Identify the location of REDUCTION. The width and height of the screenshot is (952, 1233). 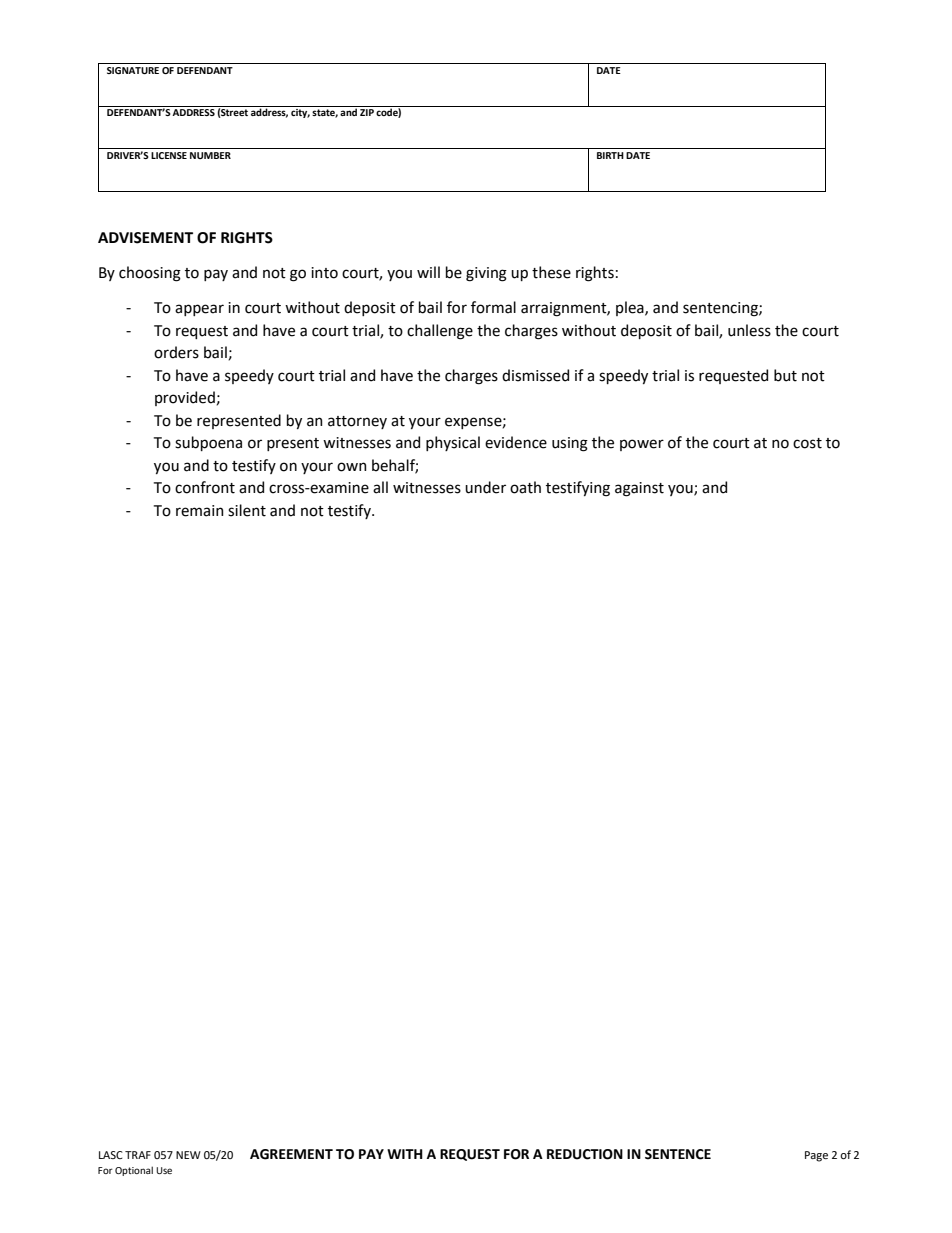
(585, 1154).
